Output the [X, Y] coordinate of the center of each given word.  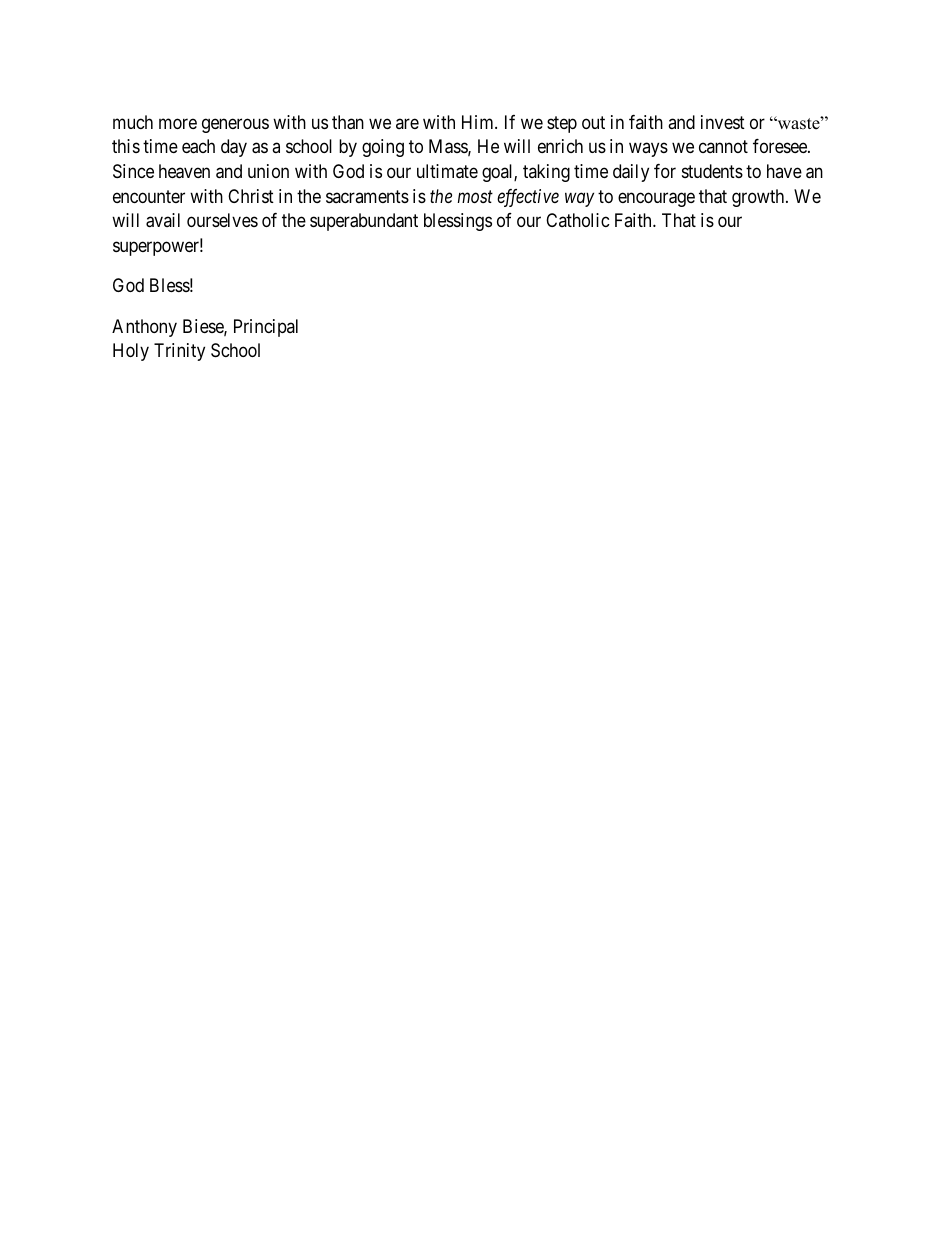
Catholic [578, 220]
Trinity [179, 352]
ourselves [222, 220]
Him [479, 122]
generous [235, 125]
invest [723, 122]
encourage [656, 199]
